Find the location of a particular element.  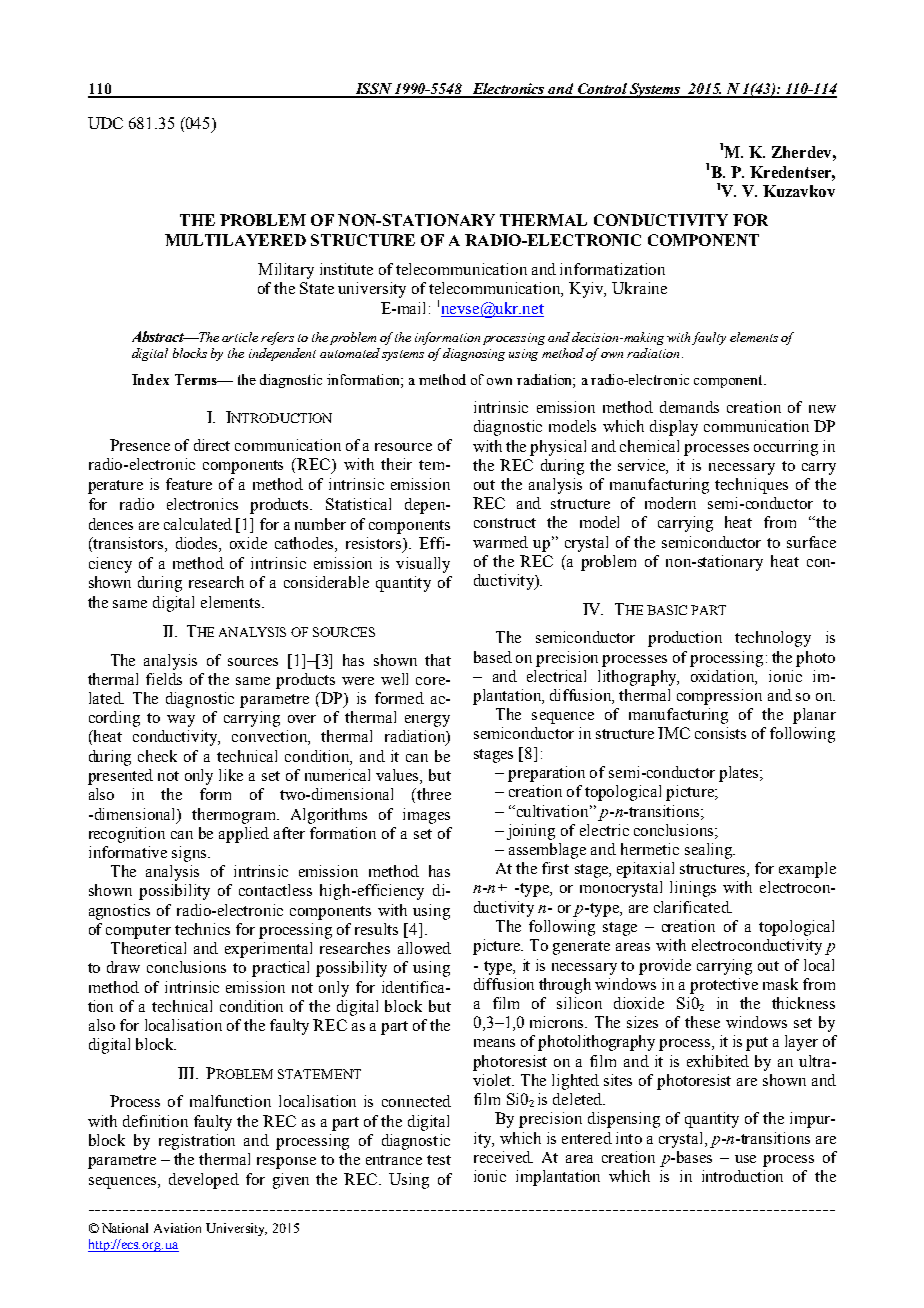

based is located at coordinates (493, 657).
